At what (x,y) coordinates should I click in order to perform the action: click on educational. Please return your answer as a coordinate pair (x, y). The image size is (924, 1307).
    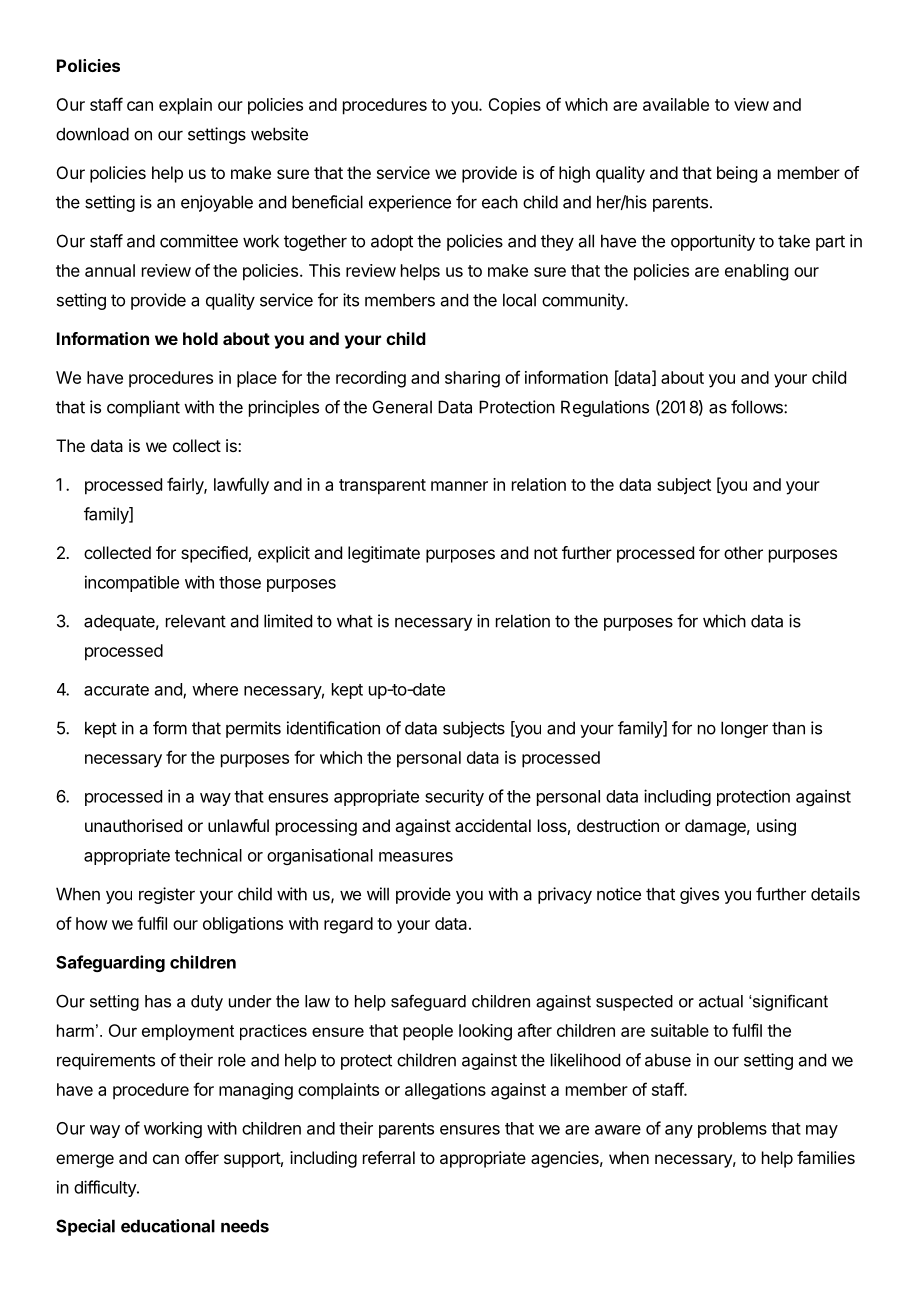
    Looking at the image, I should click on (168, 1226).
